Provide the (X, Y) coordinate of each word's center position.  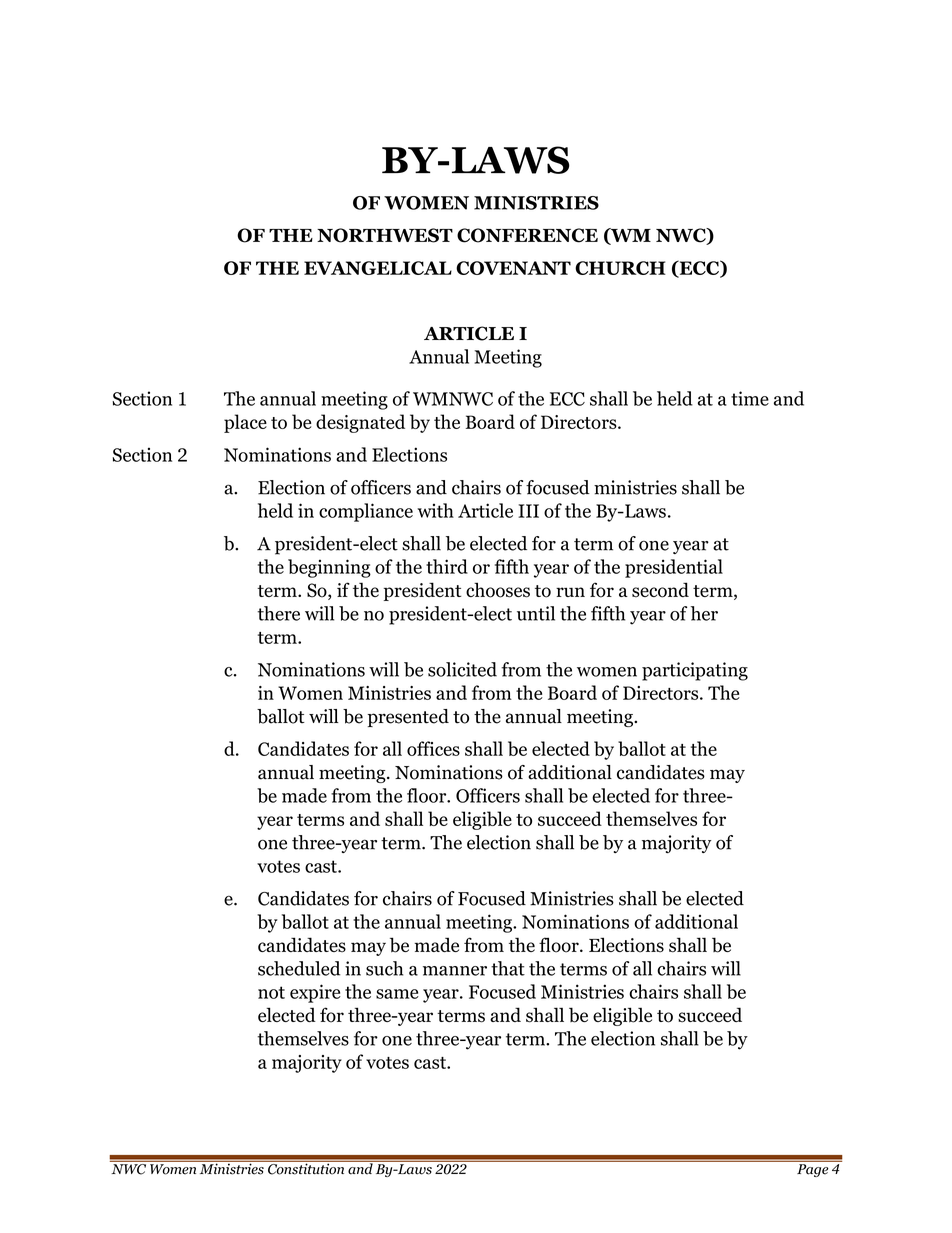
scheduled (299, 968)
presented (408, 718)
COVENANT (513, 268)
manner (455, 971)
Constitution (306, 1167)
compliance (366, 512)
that (508, 968)
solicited (462, 669)
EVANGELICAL (378, 268)
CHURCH (620, 268)
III (528, 511)
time (750, 398)
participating (695, 671)
